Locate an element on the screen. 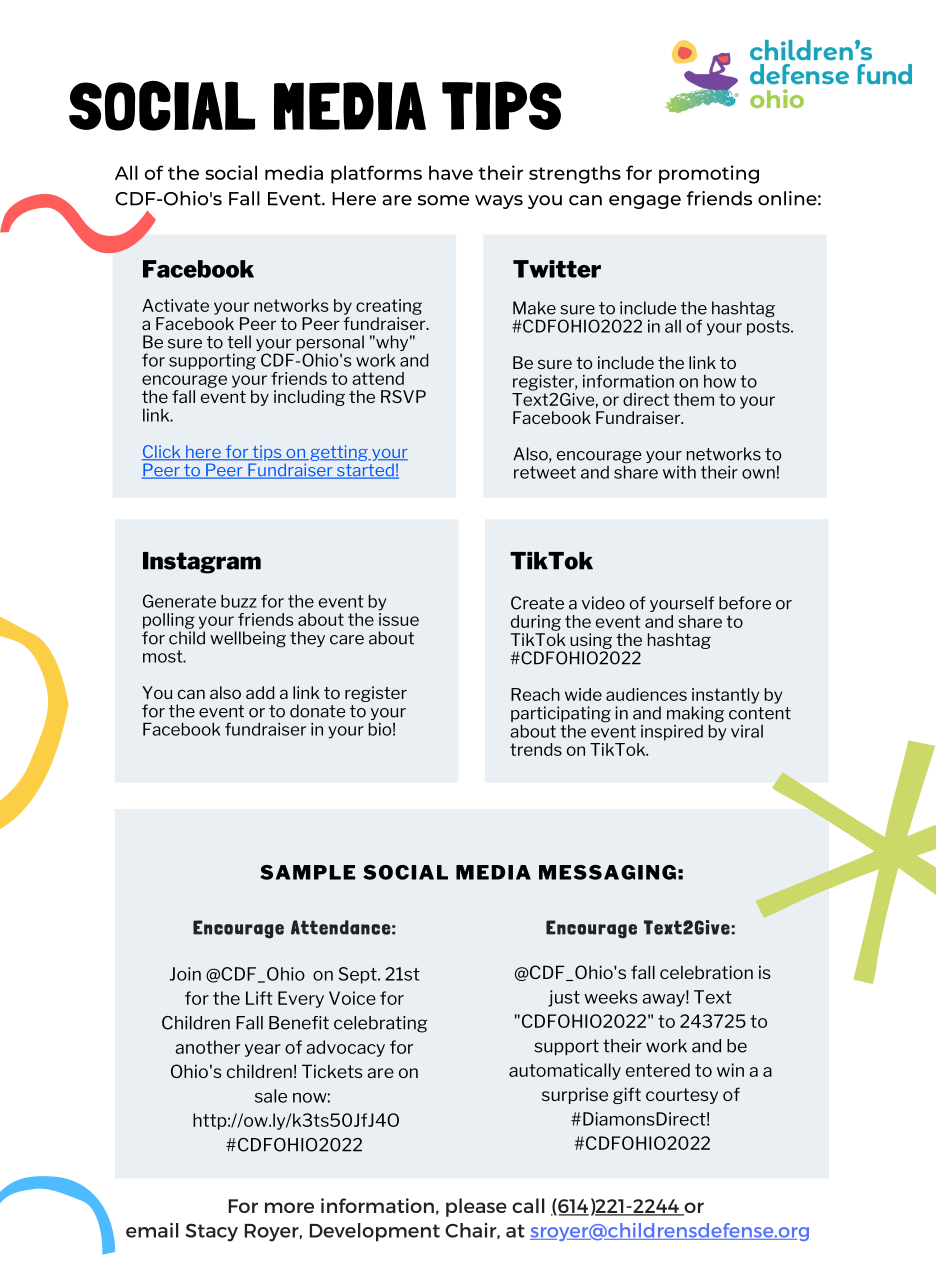  issue is located at coordinates (399, 618).
